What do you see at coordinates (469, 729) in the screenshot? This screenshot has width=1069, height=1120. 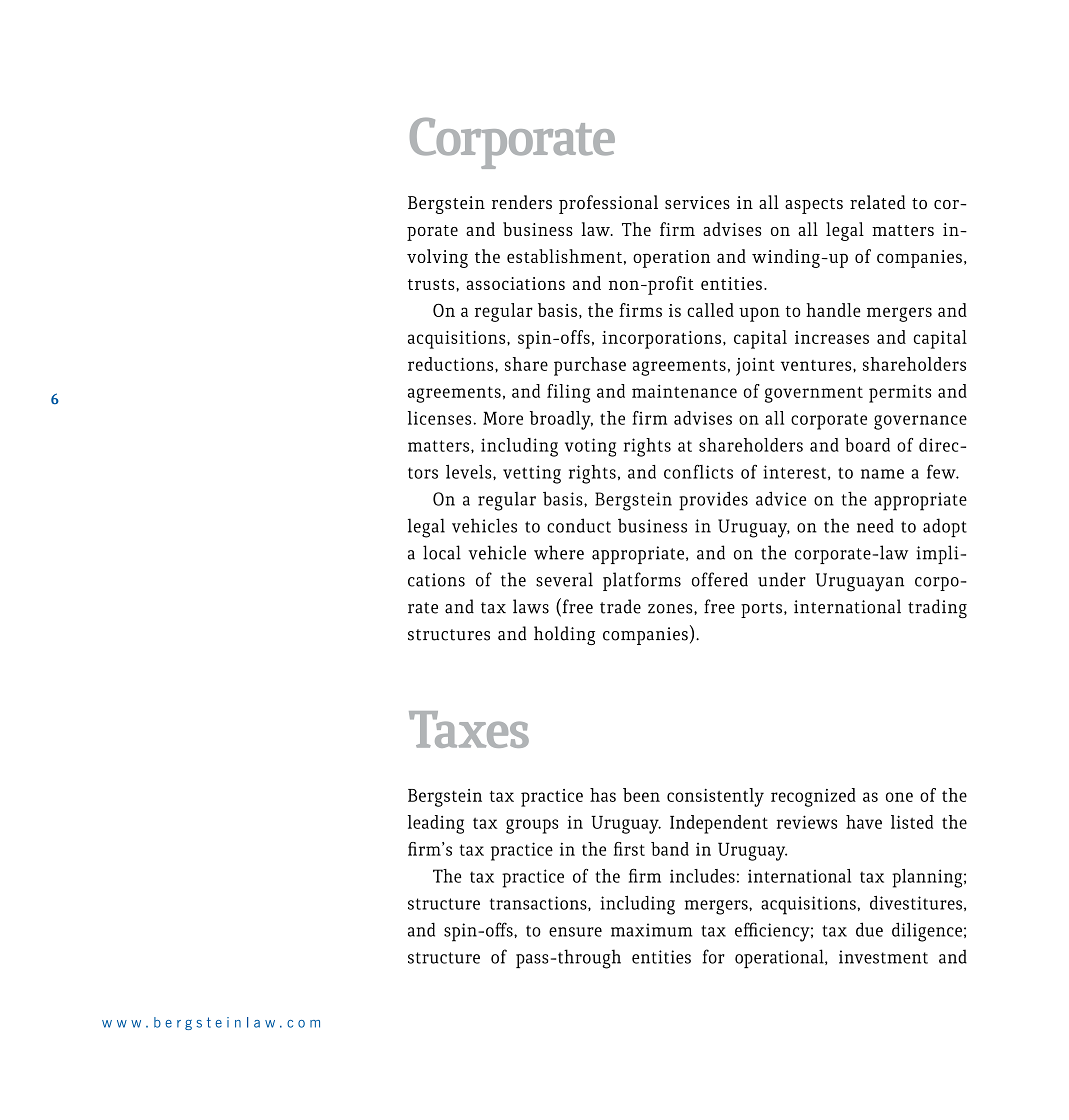 I see `Taxes` at bounding box center [469, 729].
